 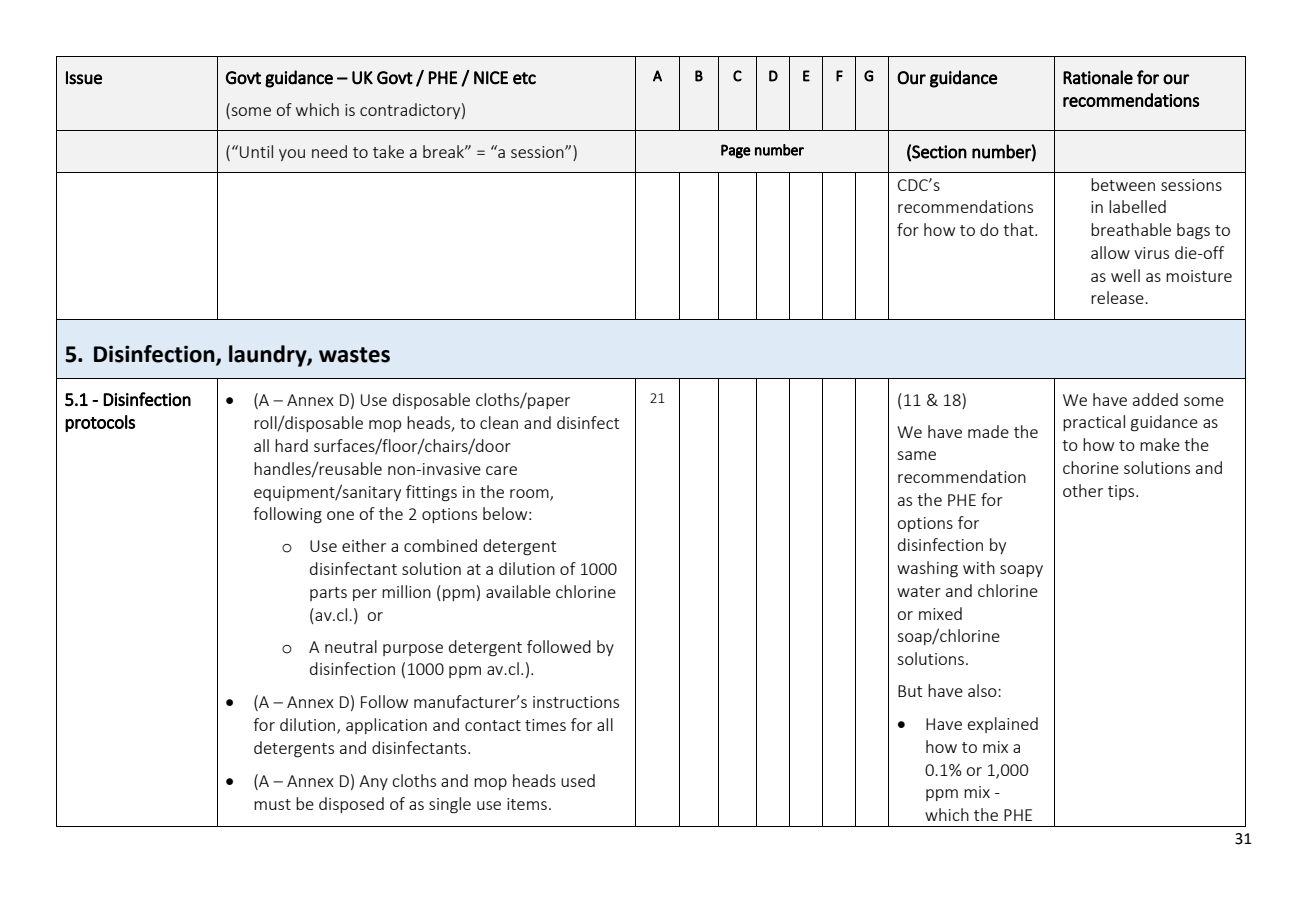 I want to click on Issue, so click(x=84, y=78).
